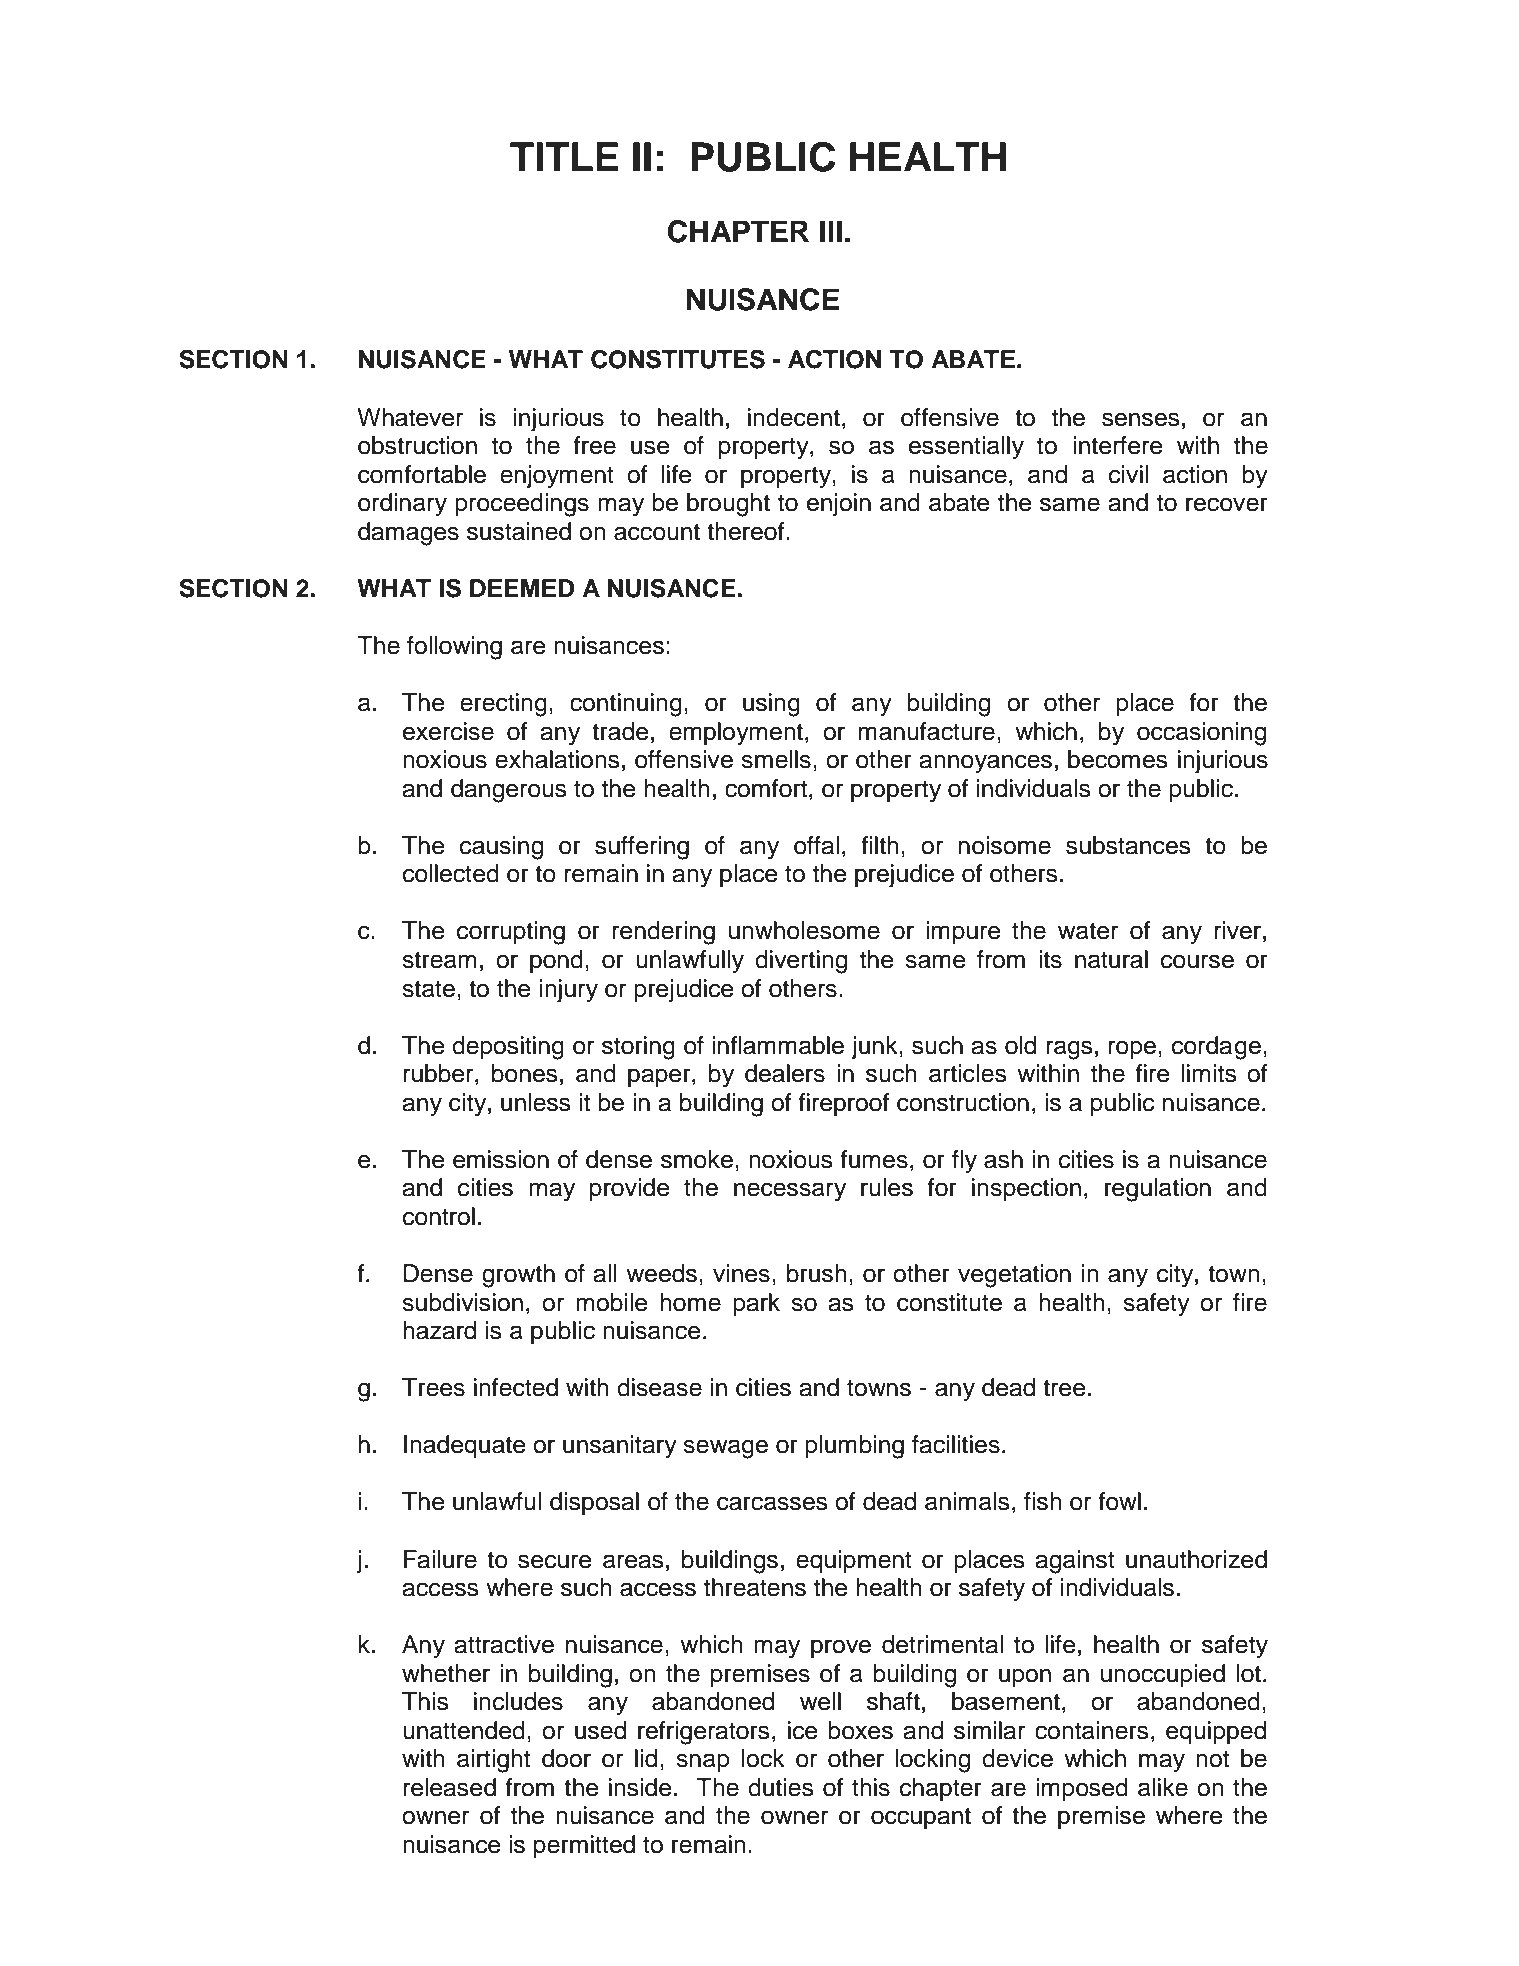  I want to click on airtight, so click(493, 1761).
